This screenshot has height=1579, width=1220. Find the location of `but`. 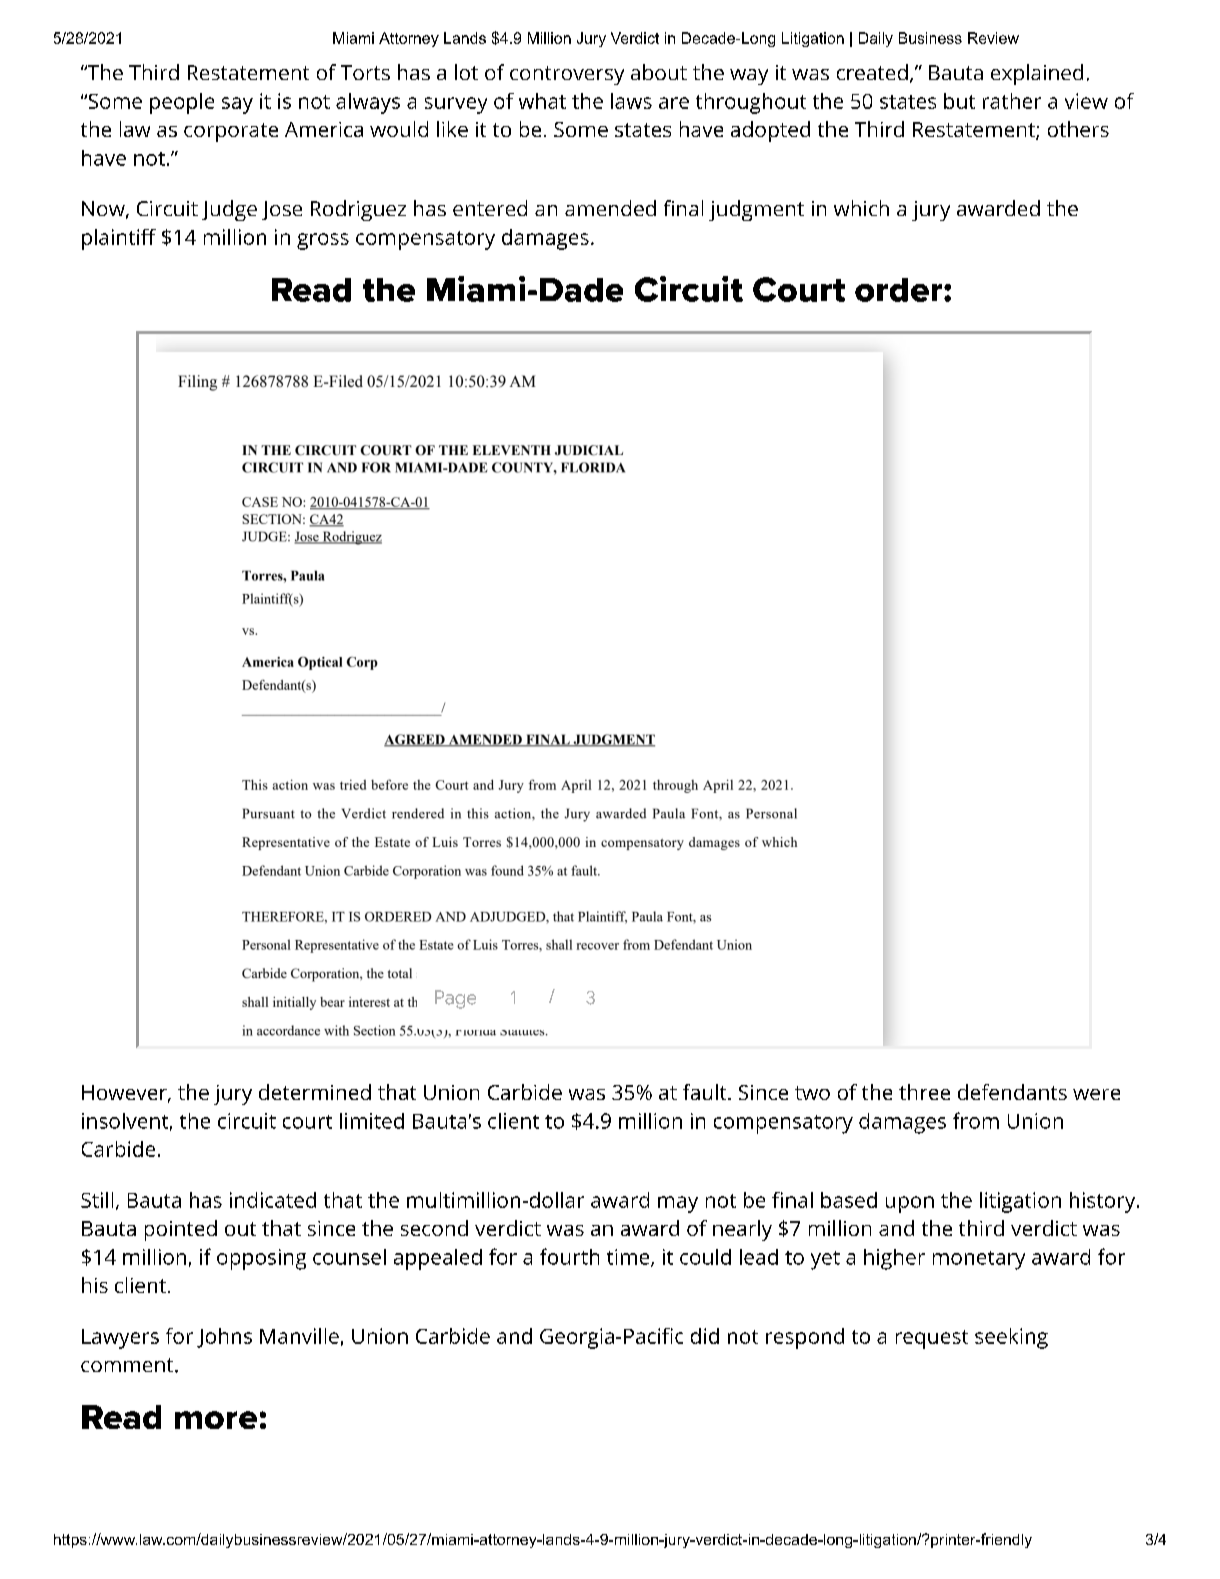

but is located at coordinates (959, 101).
